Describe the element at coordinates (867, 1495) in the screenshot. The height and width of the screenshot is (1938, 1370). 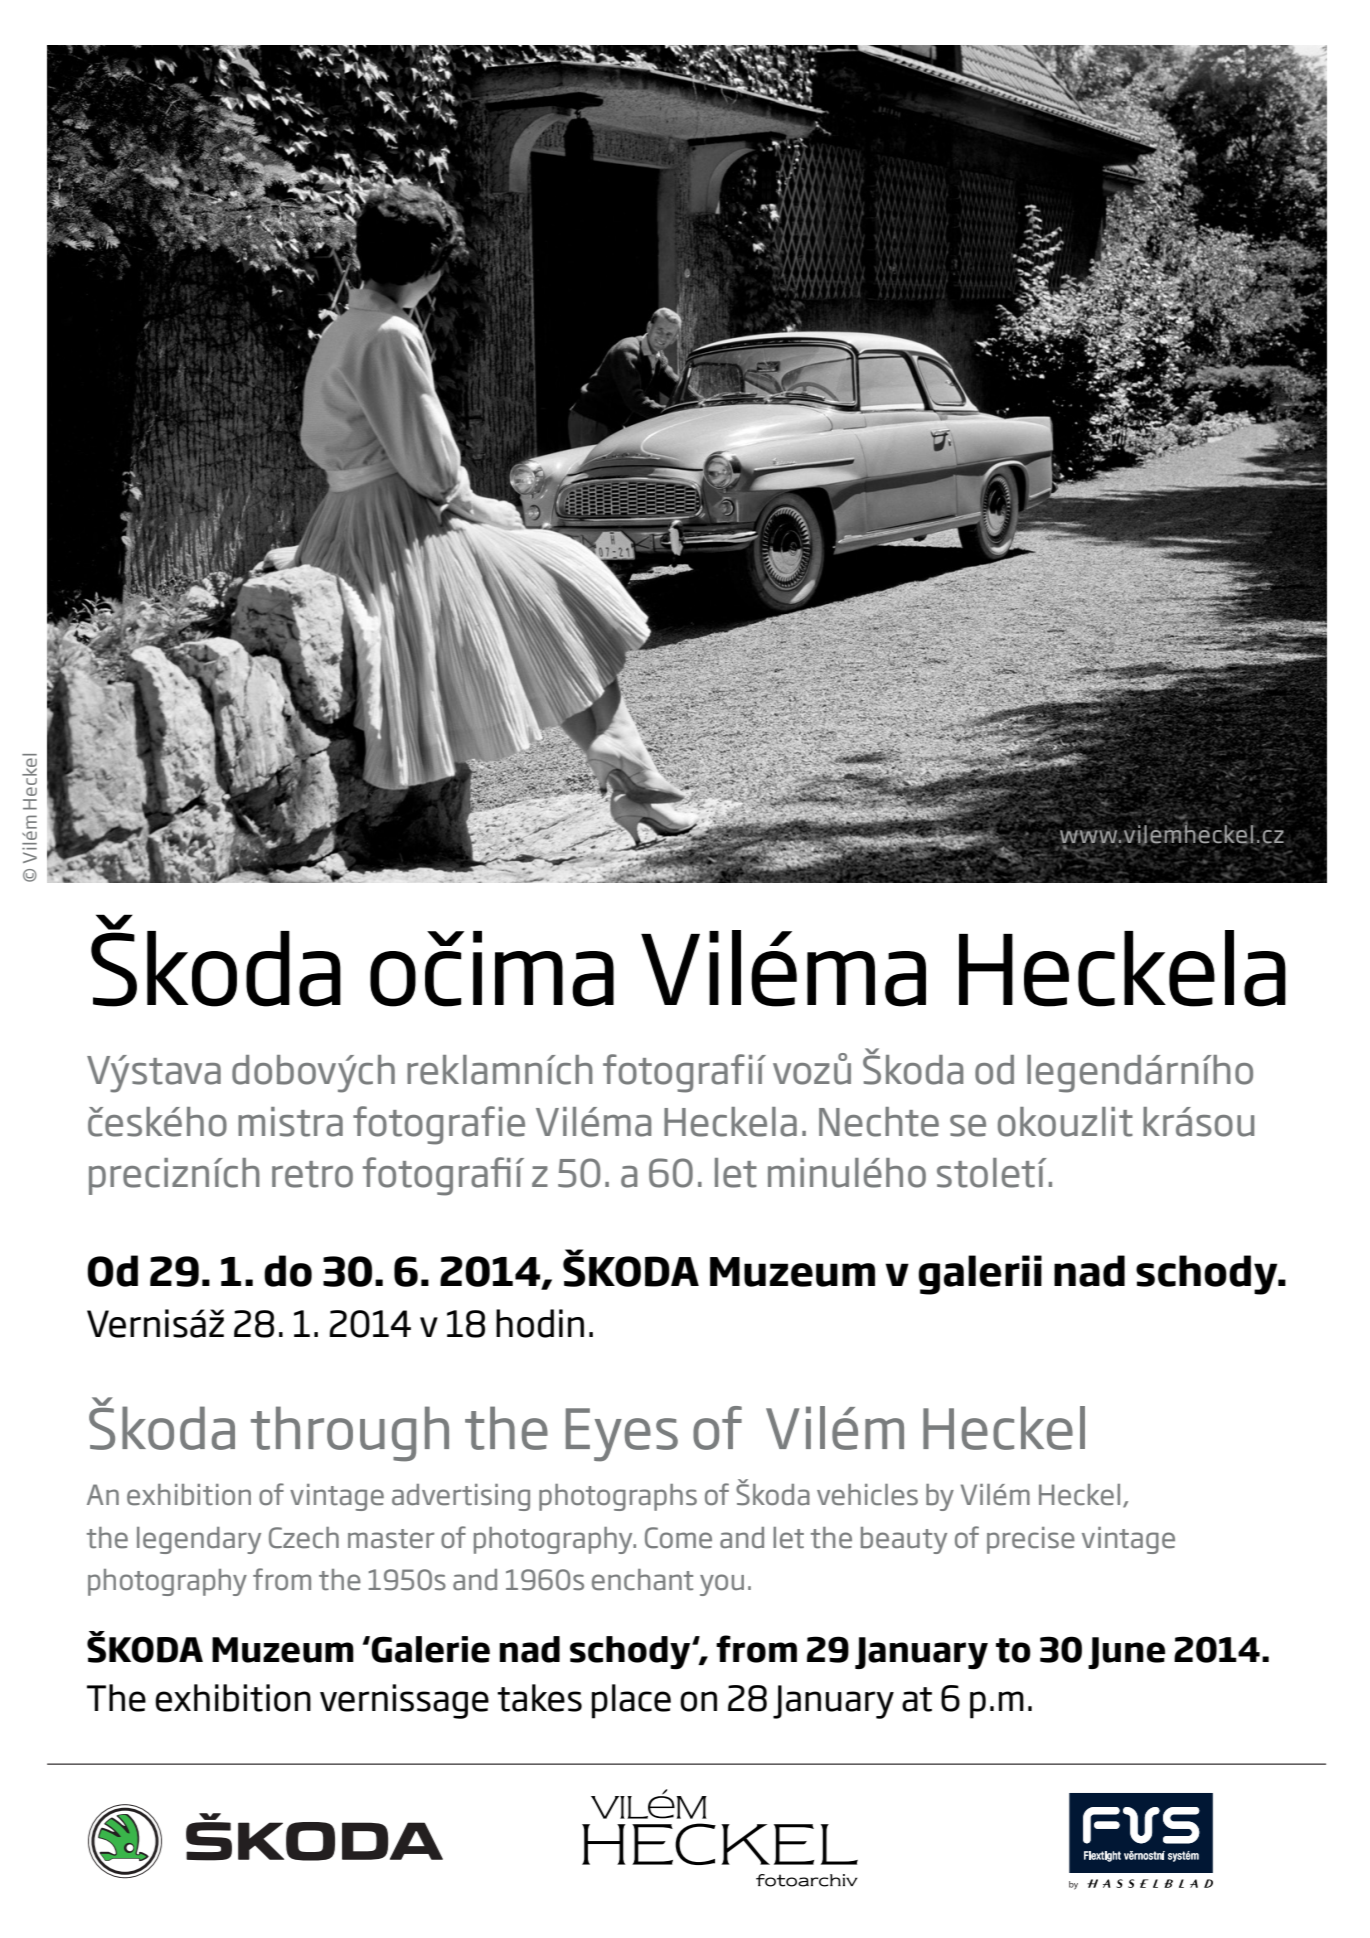
I see `vehicles` at that location.
